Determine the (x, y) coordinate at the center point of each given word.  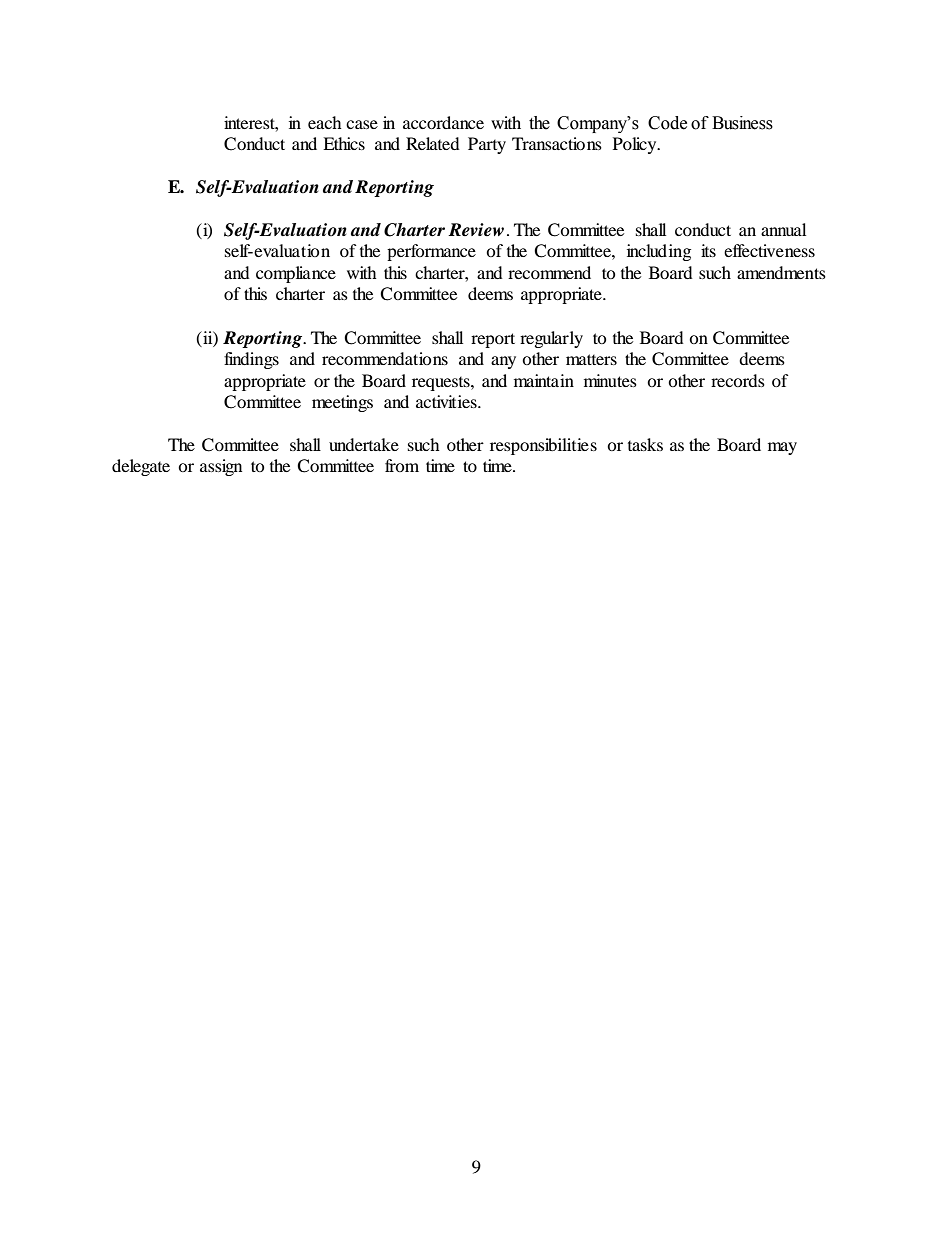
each (325, 122)
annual (783, 229)
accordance (443, 122)
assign (221, 467)
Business (742, 123)
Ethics (344, 143)
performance (431, 252)
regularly (551, 339)
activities (447, 401)
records (738, 380)
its (708, 250)
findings (251, 360)
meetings (342, 403)
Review (476, 230)
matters (591, 359)
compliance (296, 274)
